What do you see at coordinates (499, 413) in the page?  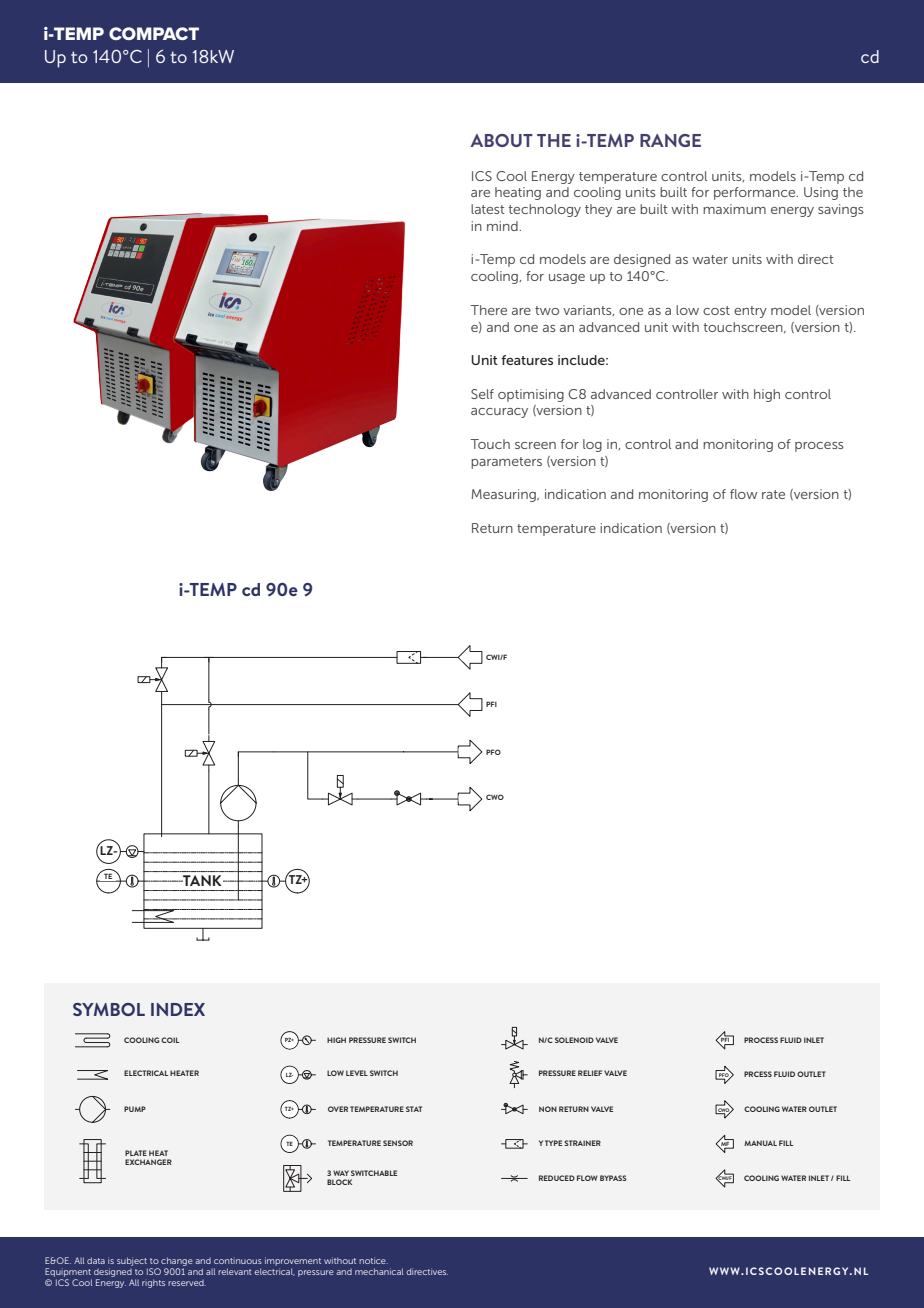 I see `accuracy` at bounding box center [499, 413].
